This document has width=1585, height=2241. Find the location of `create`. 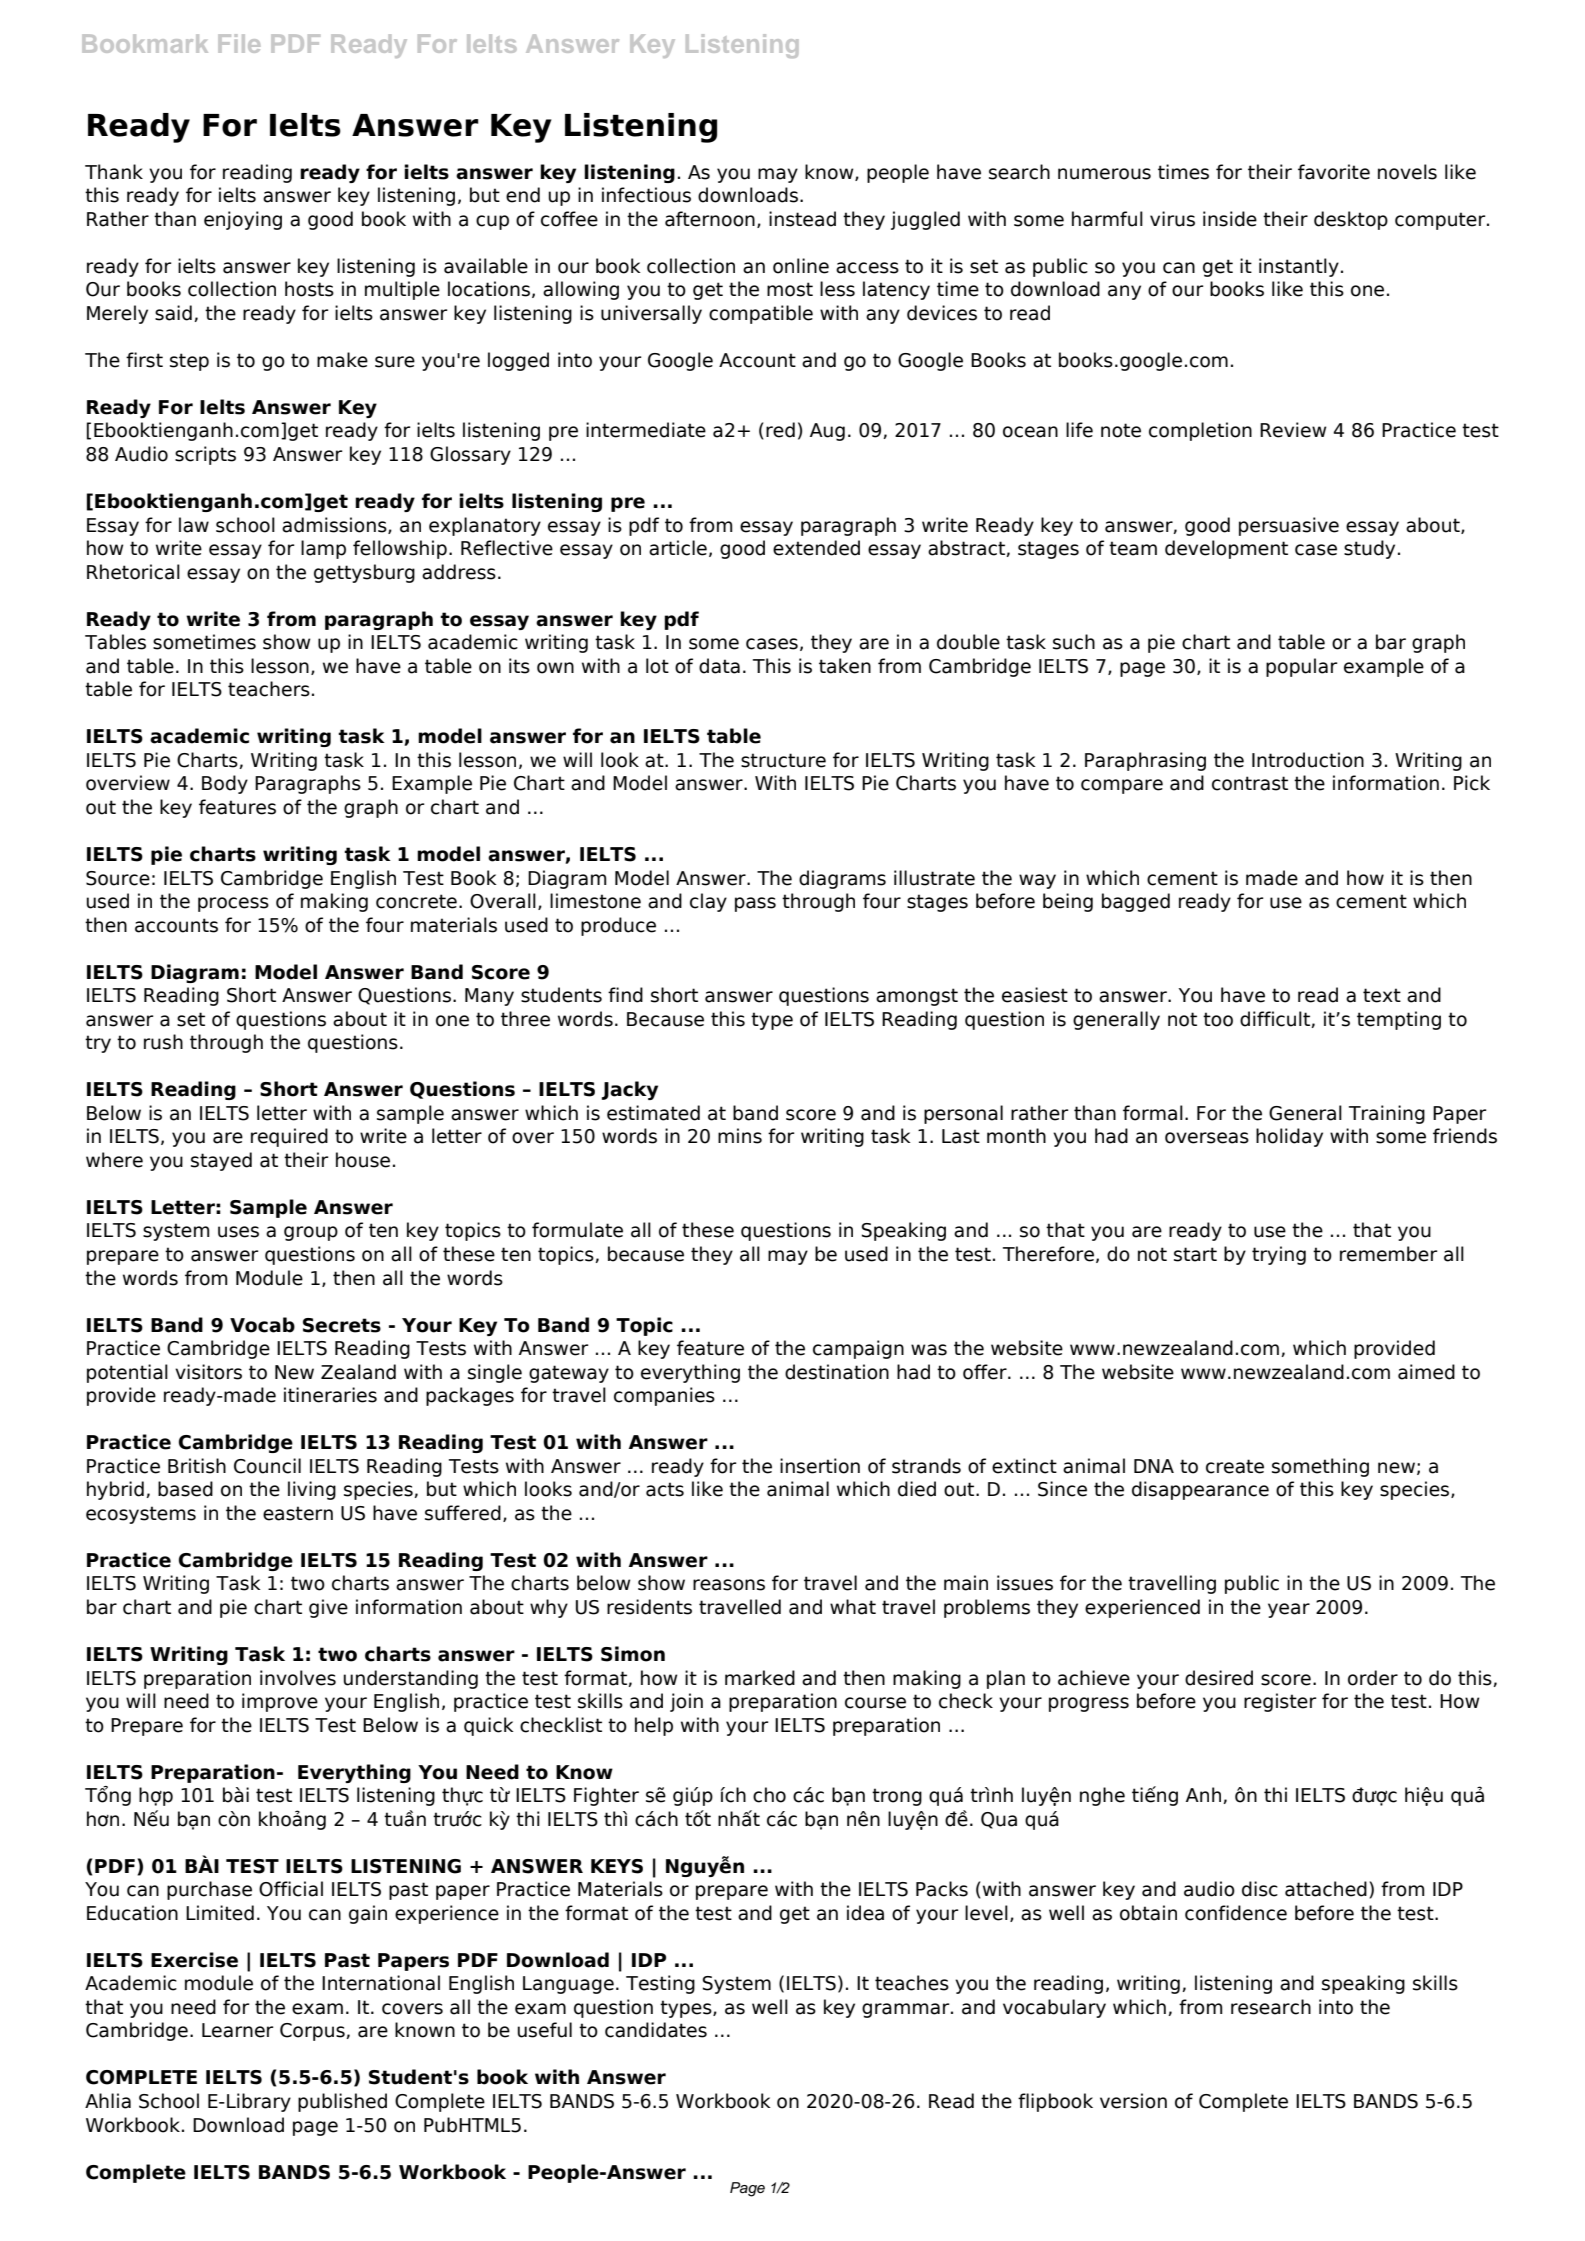

create is located at coordinates (1235, 1466).
